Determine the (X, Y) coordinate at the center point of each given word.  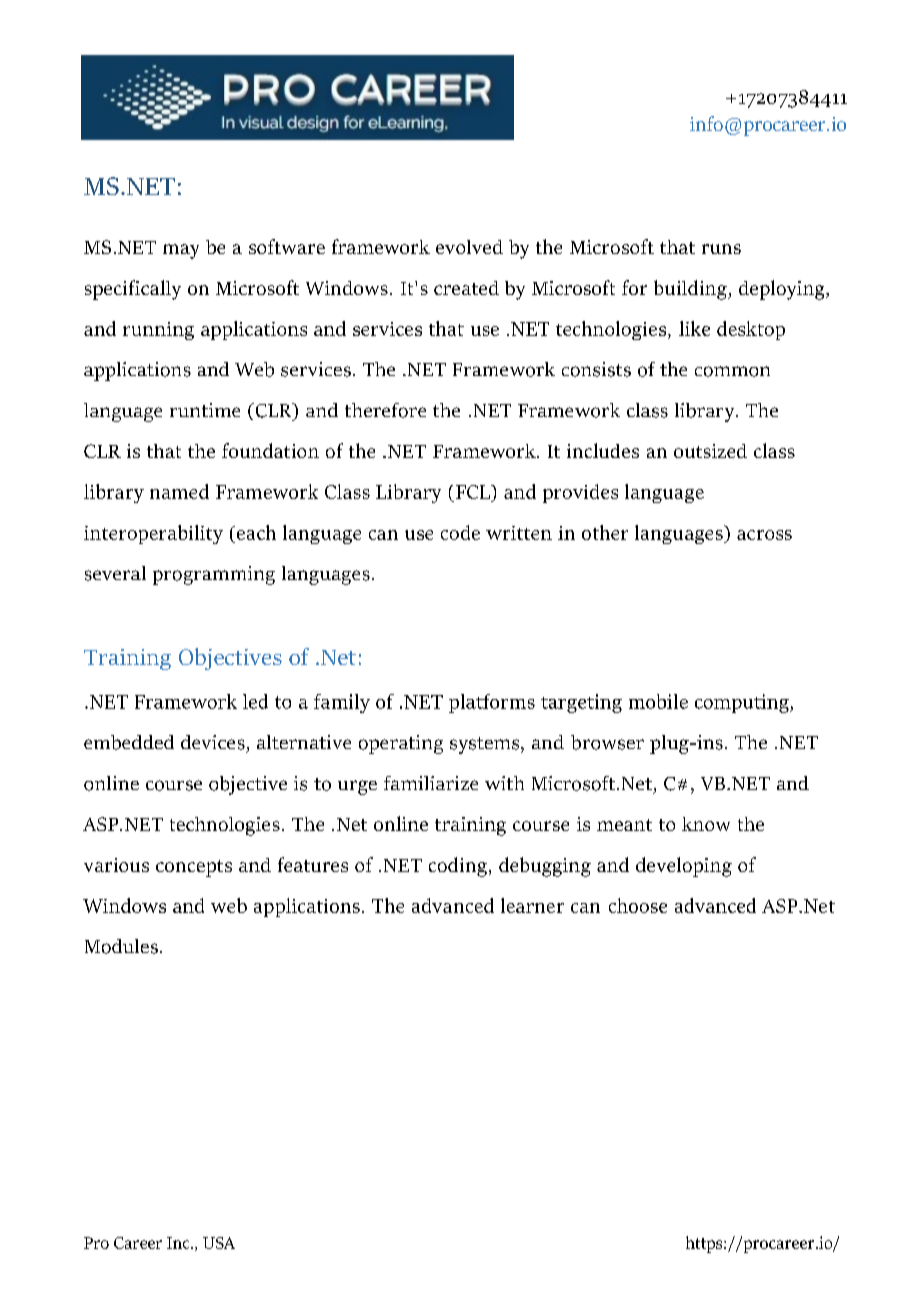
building (691, 290)
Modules (121, 946)
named (179, 491)
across (764, 535)
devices (213, 742)
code (460, 532)
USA (219, 1243)
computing (743, 703)
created (466, 288)
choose (638, 905)
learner (532, 905)
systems (486, 745)
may (181, 251)
